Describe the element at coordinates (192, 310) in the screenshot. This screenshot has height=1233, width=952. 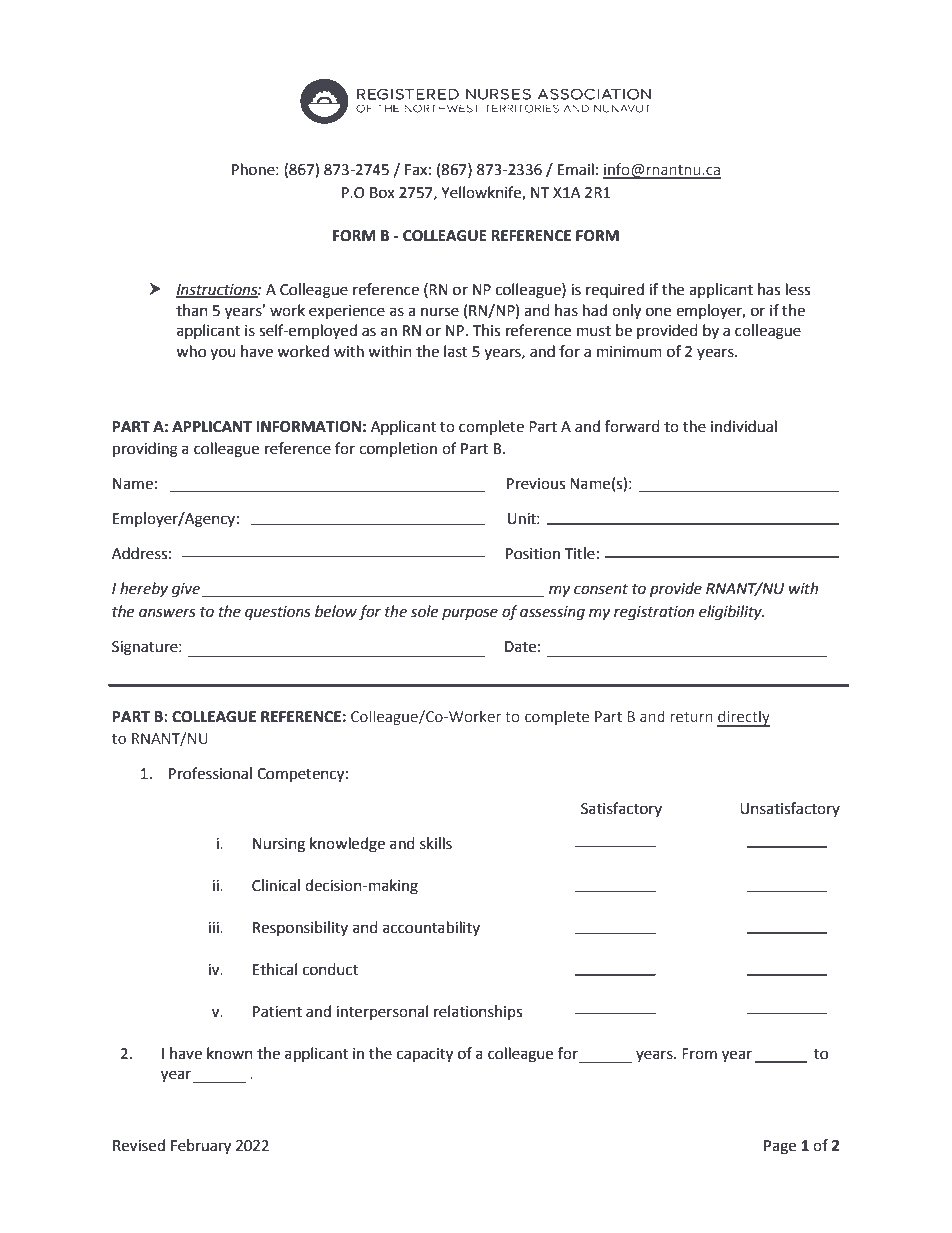
I see `than` at that location.
